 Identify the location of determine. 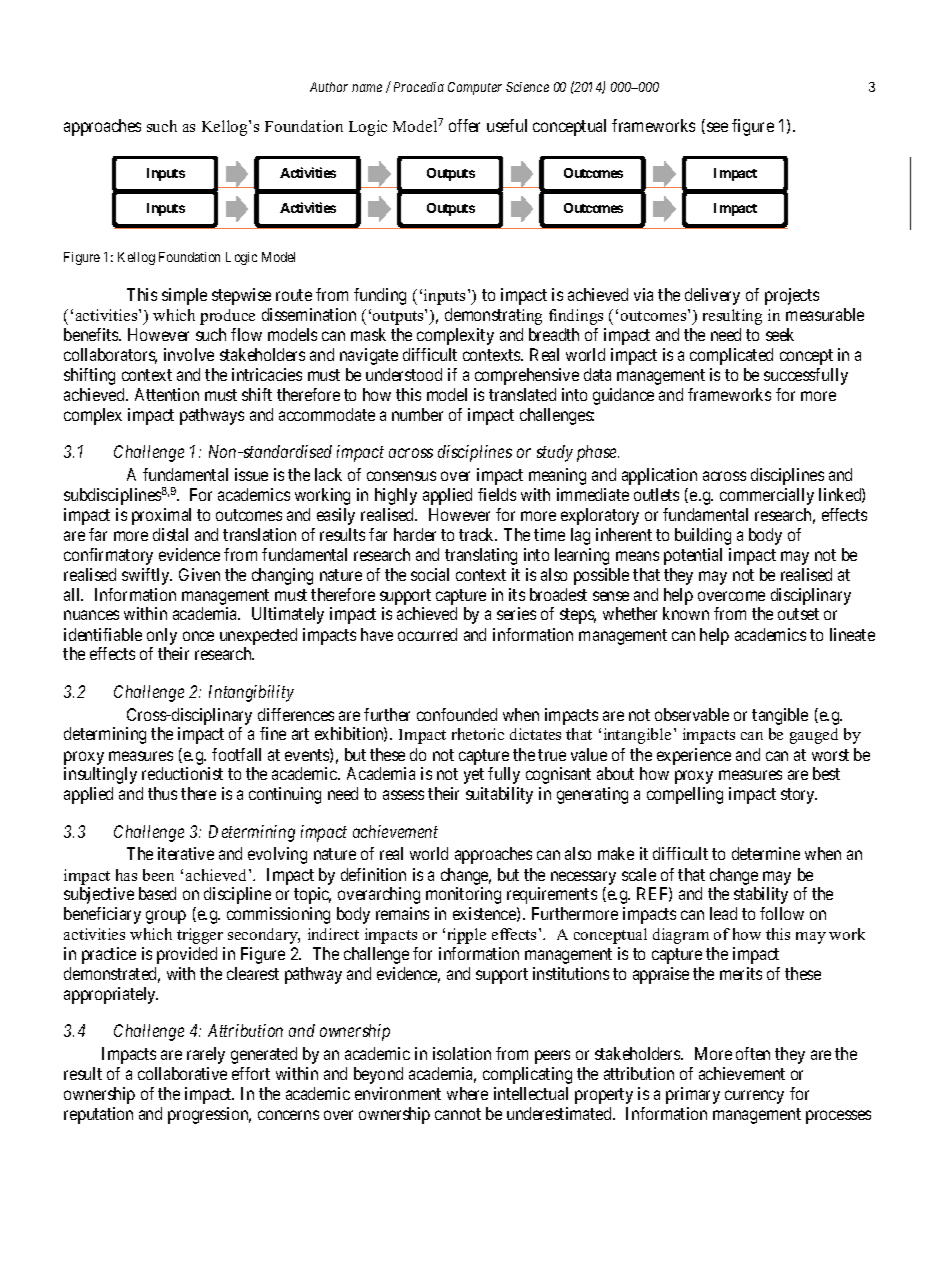
(766, 853).
